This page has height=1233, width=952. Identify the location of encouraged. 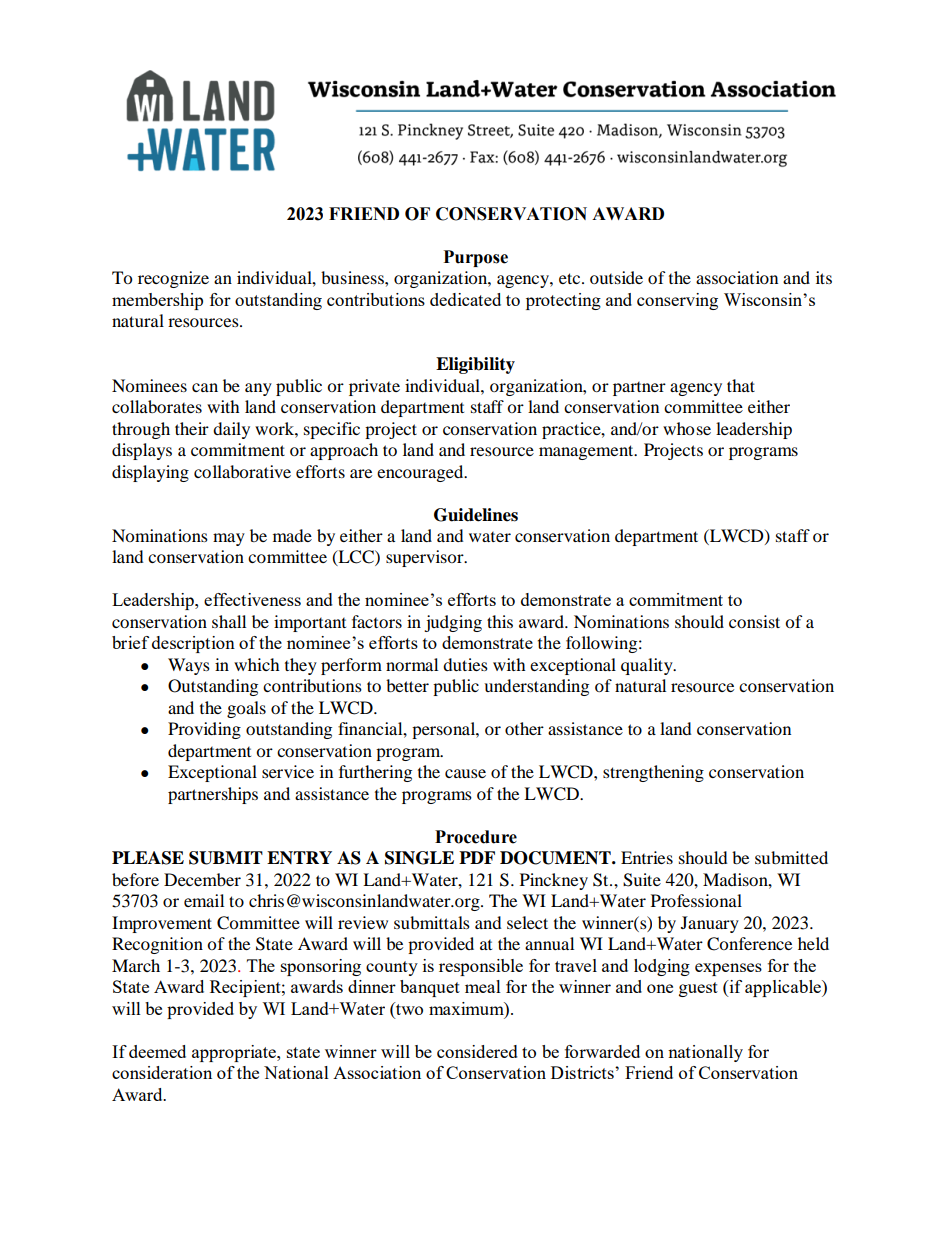
(421, 473).
